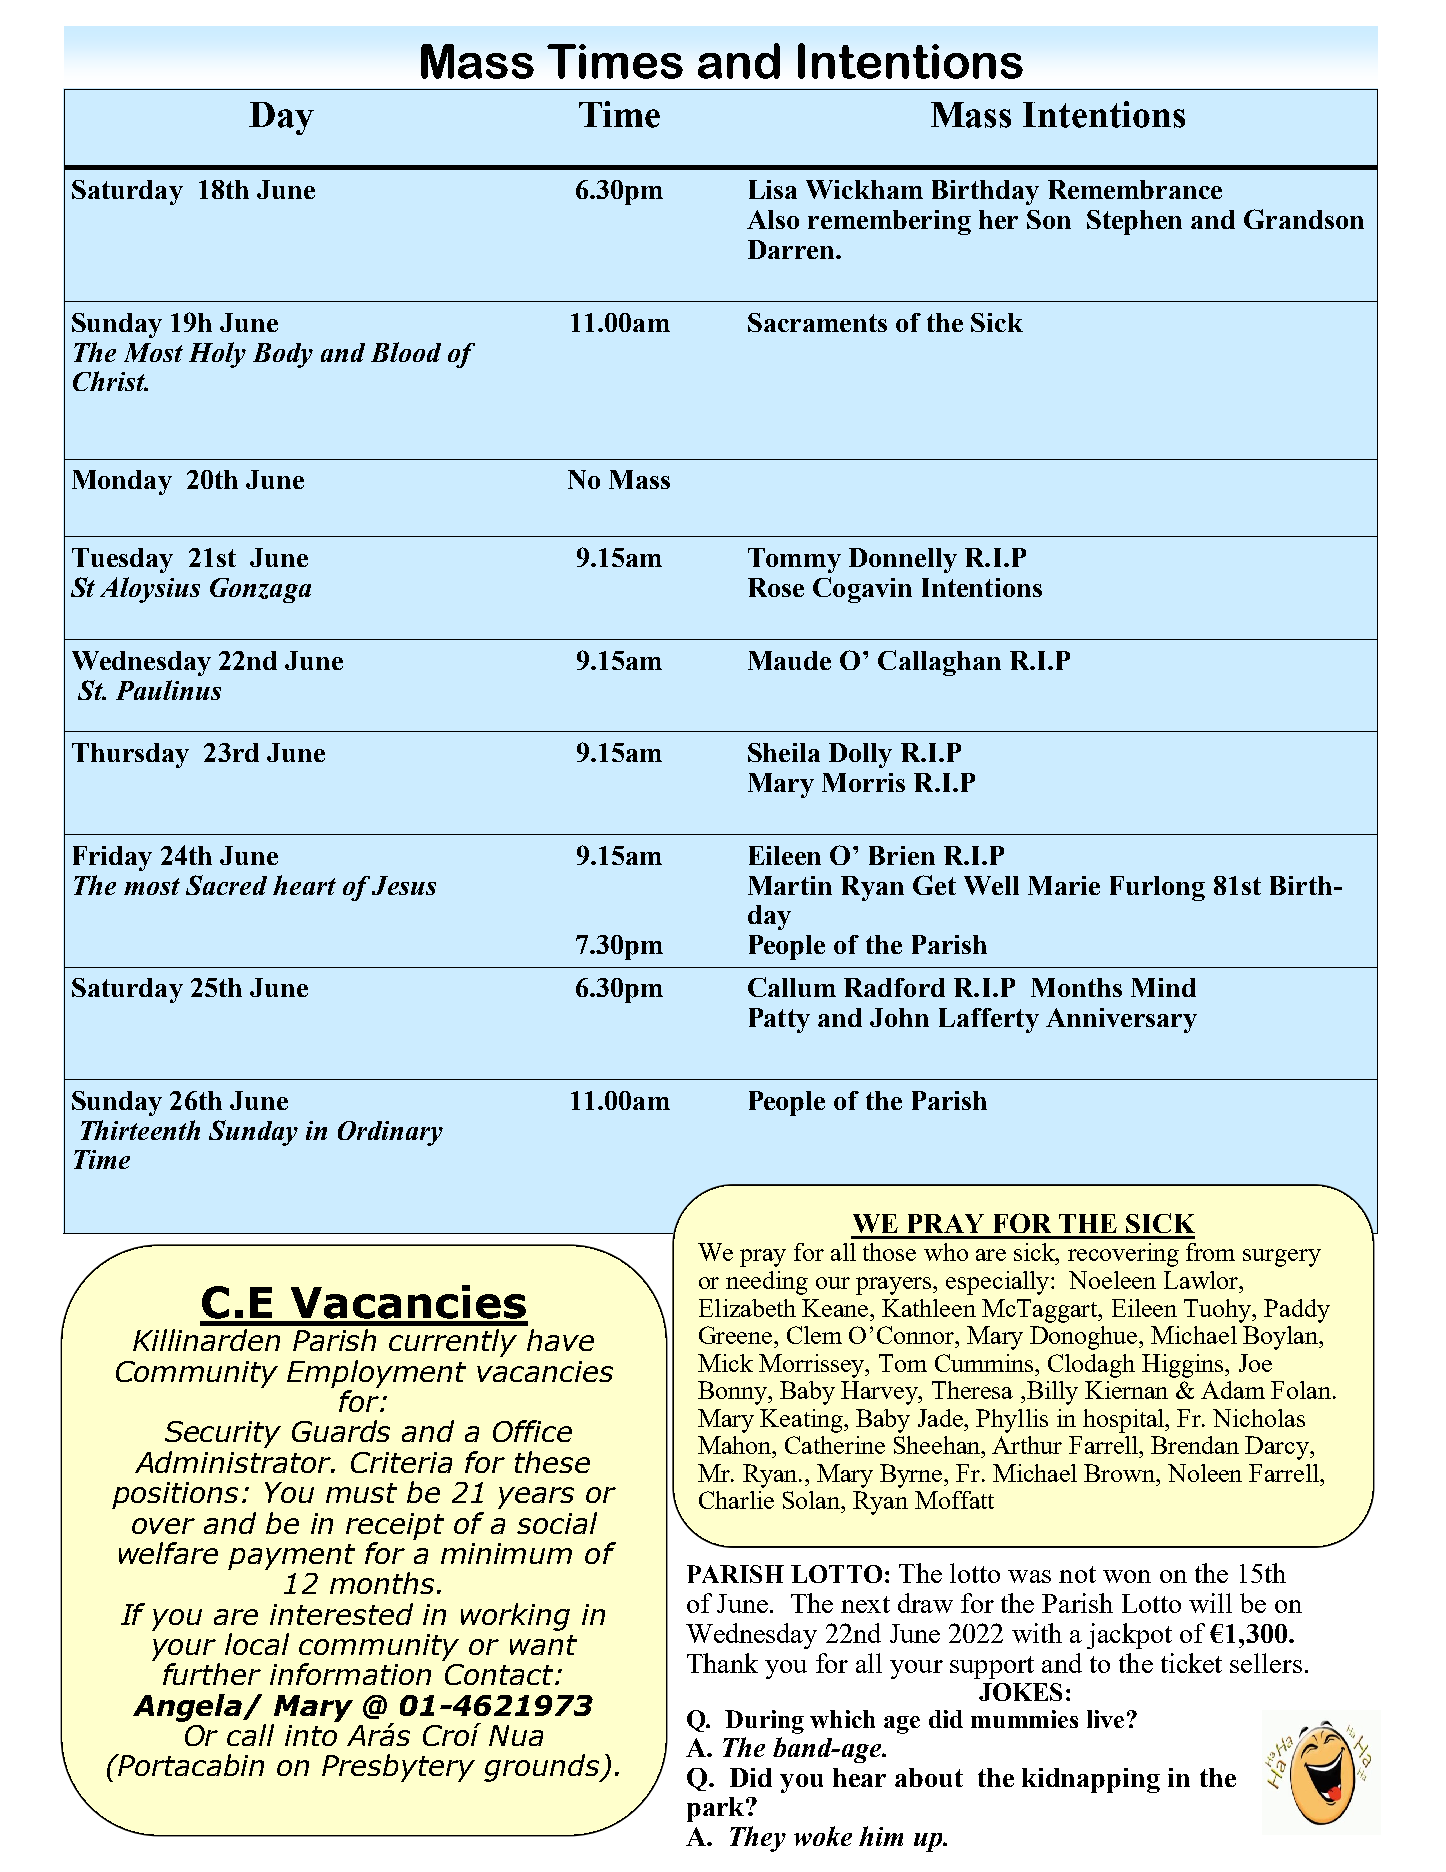  What do you see at coordinates (1210, 1252) in the image?
I see `from` at bounding box center [1210, 1252].
